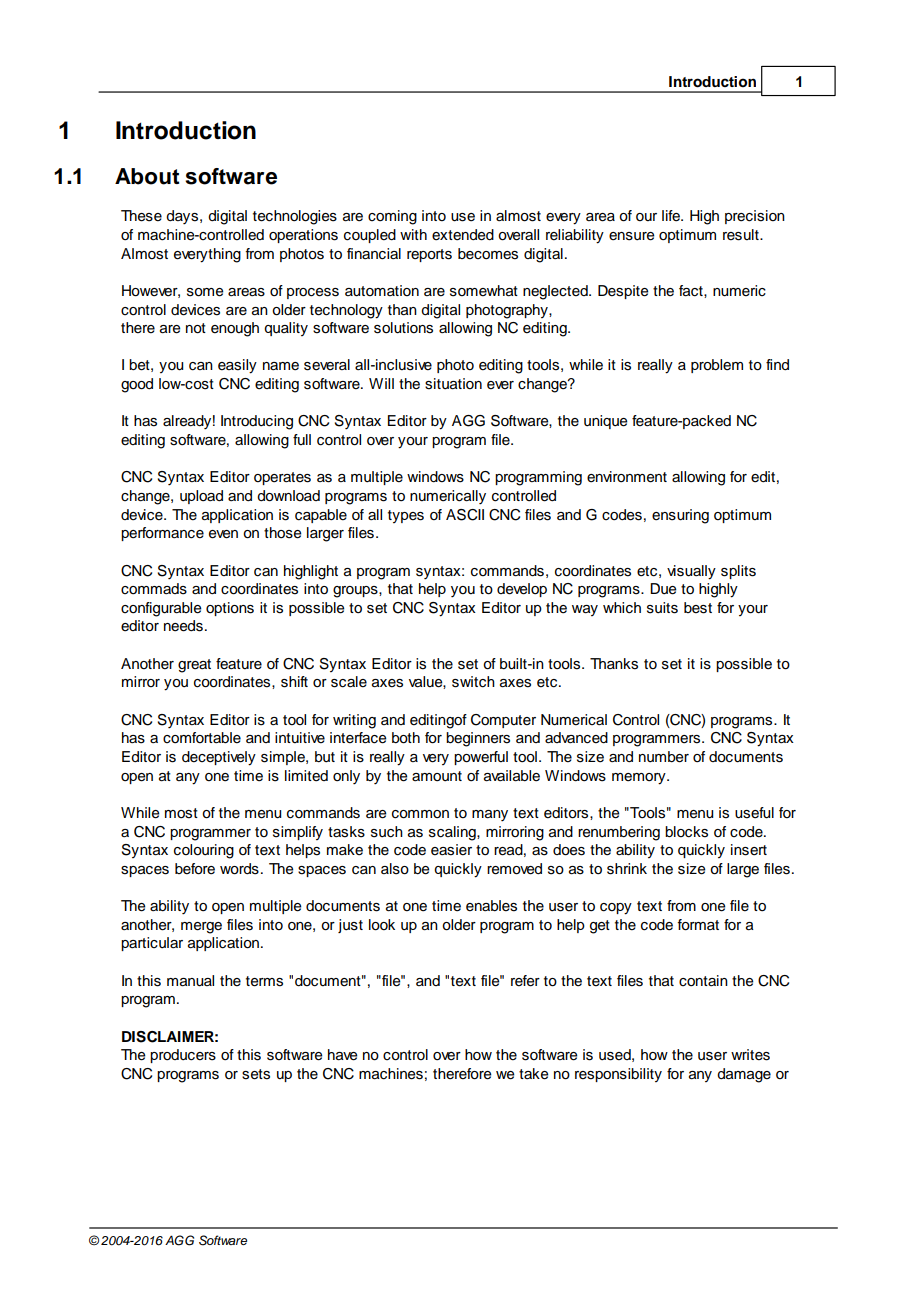 Image resolution: width=924 pixels, height=1308 pixels. Describe the element at coordinates (141, 216) in the screenshot. I see `These` at that location.
